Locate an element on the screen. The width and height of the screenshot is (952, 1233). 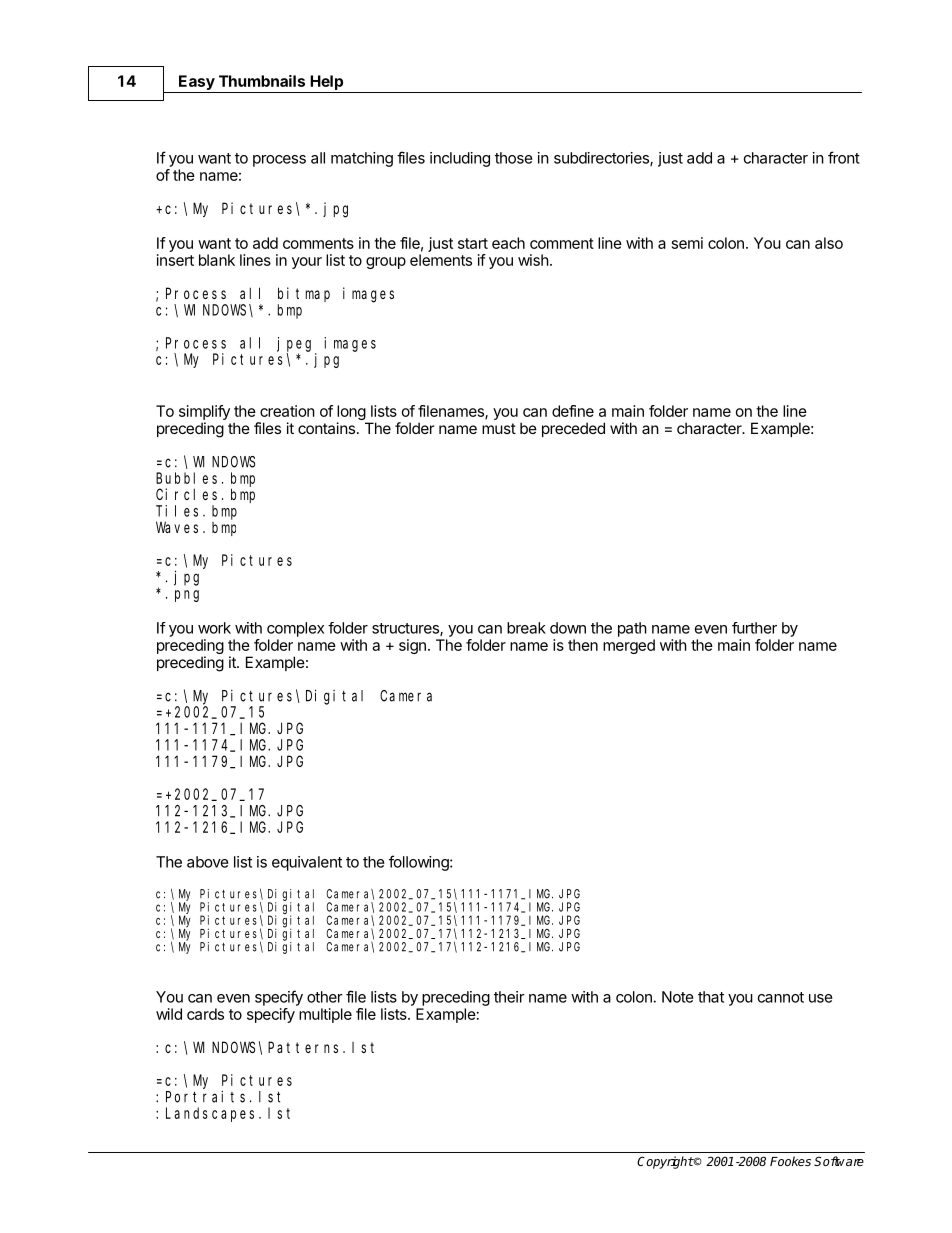
front is located at coordinates (844, 157).
